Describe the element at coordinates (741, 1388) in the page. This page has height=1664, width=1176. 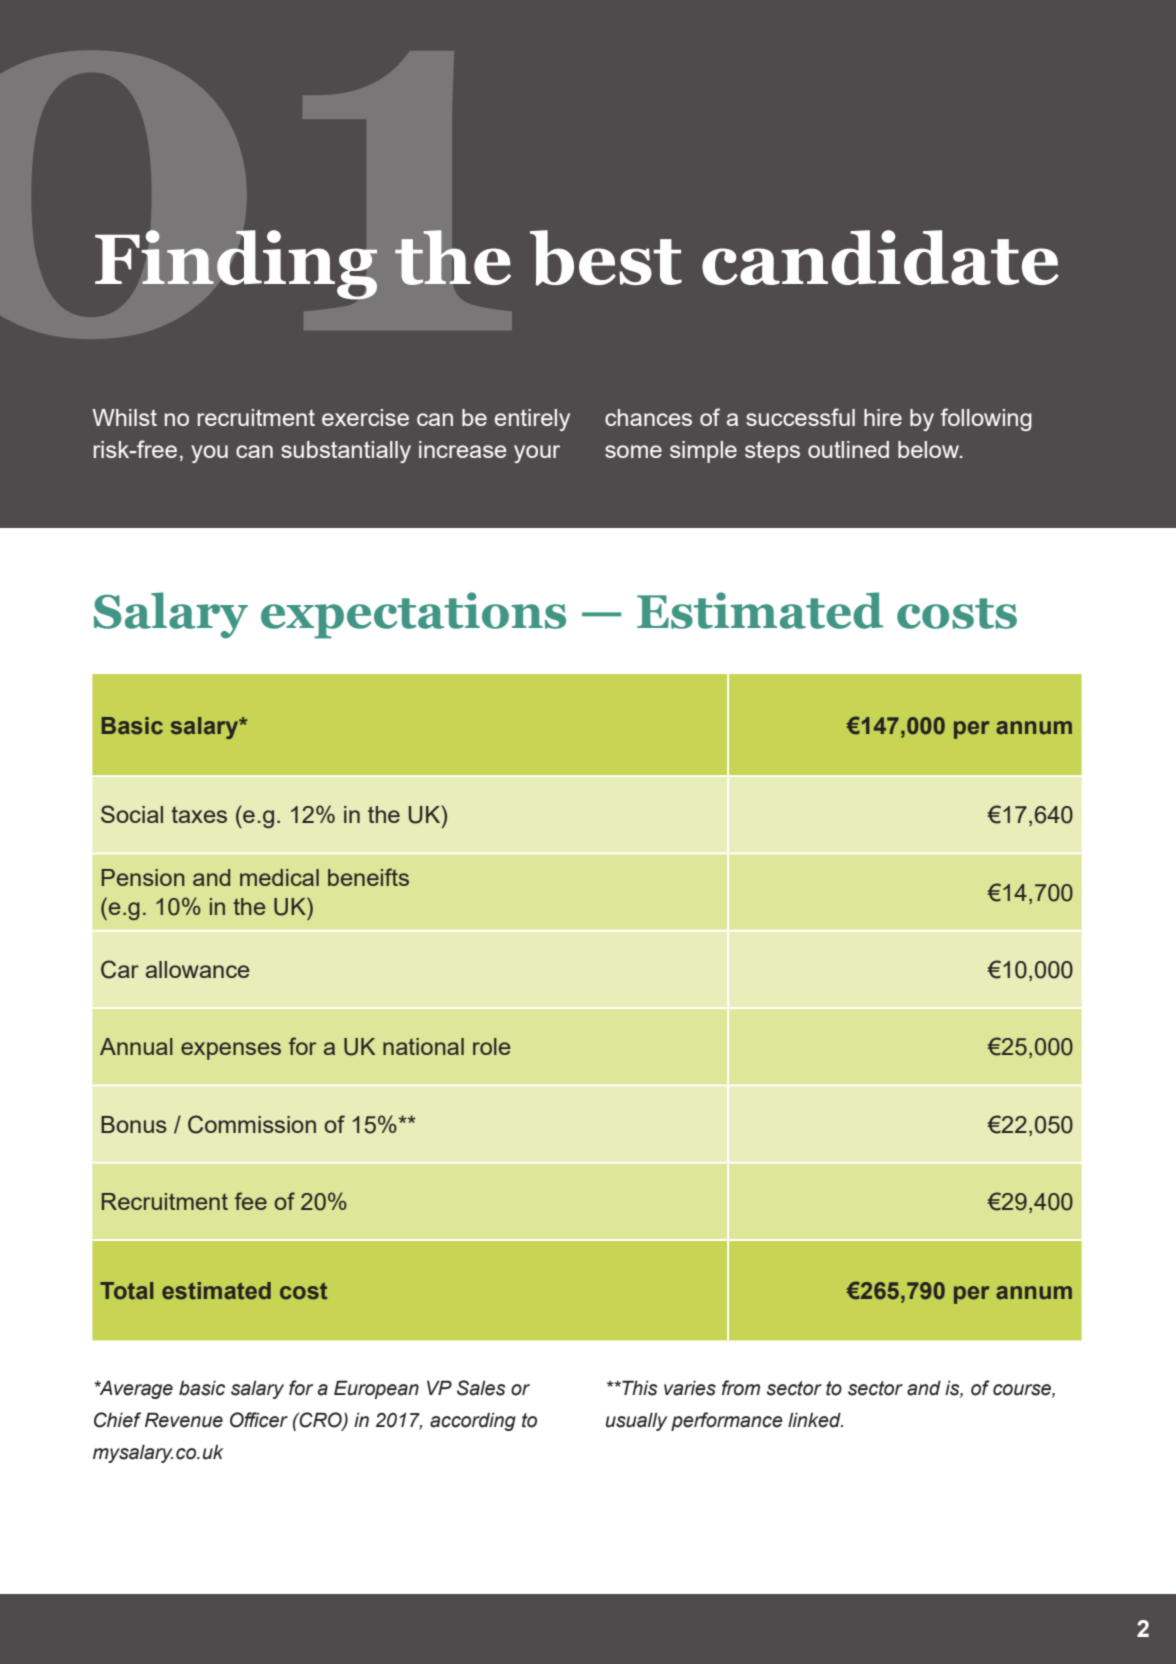
I see `from` at that location.
